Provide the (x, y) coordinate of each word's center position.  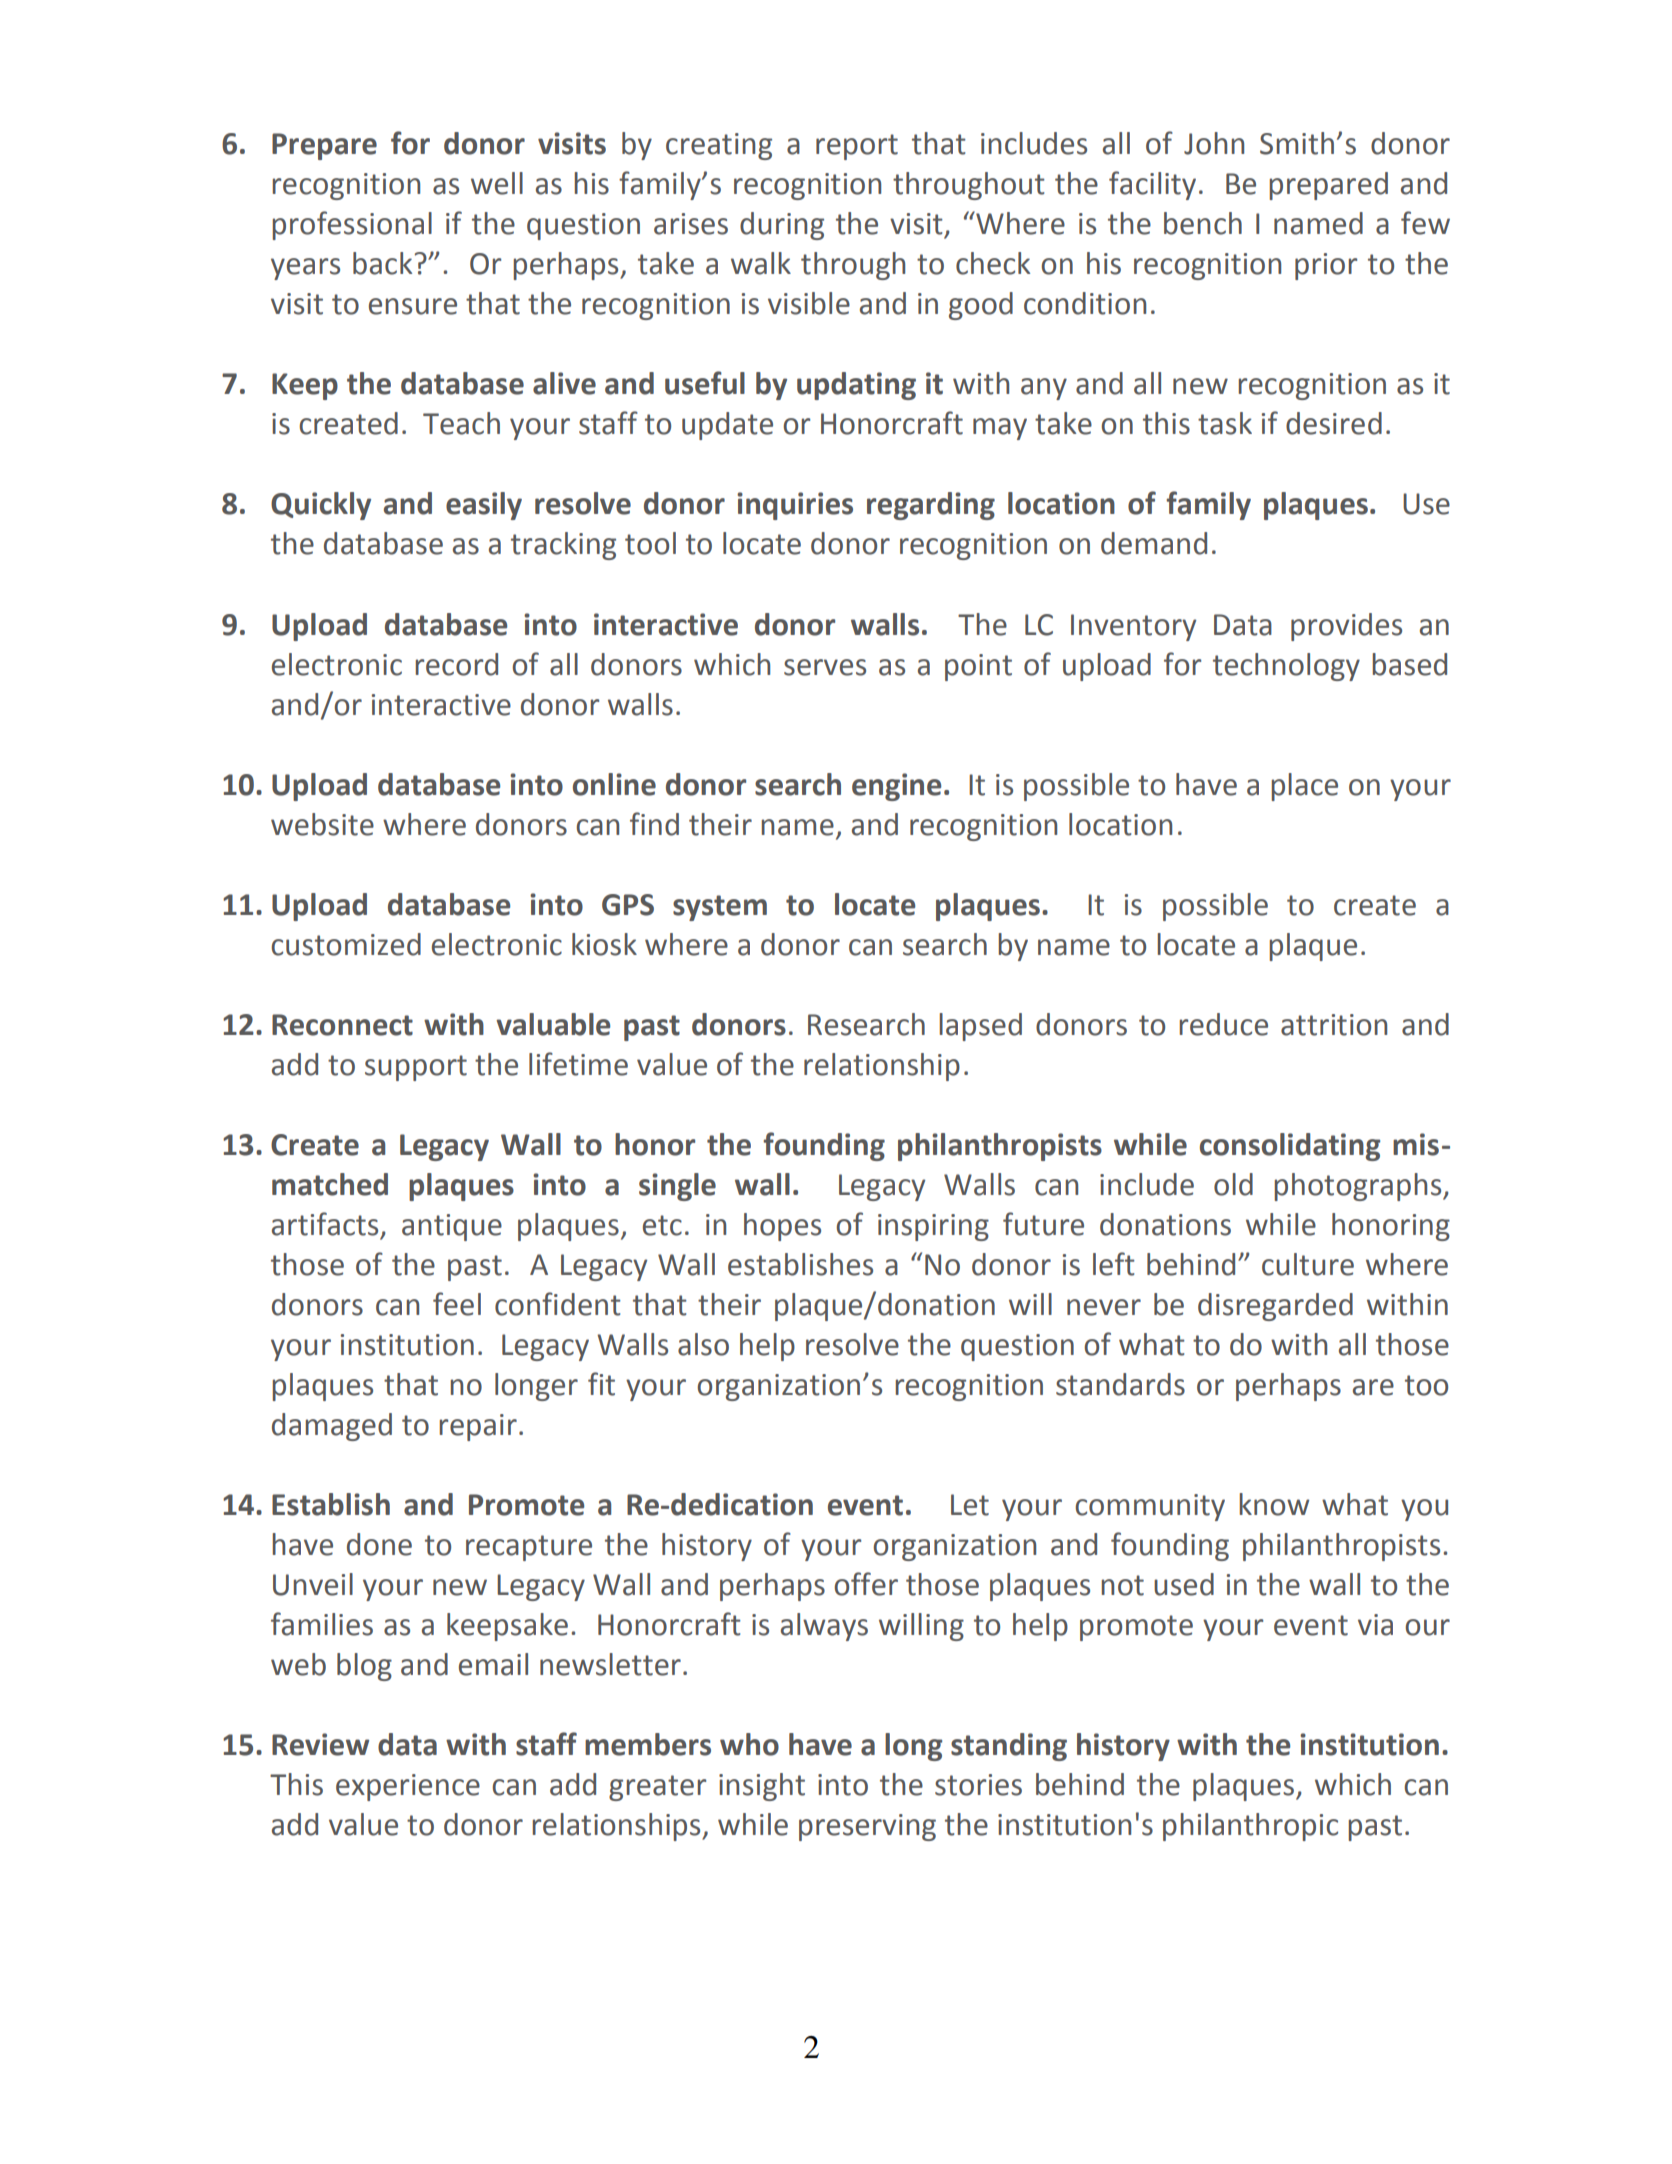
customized (346, 944)
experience (408, 1787)
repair (478, 1427)
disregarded (1275, 1307)
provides (1346, 627)
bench (1203, 223)
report (857, 147)
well (497, 183)
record (457, 664)
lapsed (981, 1027)
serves (825, 667)
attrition (1334, 1025)
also (703, 1344)
